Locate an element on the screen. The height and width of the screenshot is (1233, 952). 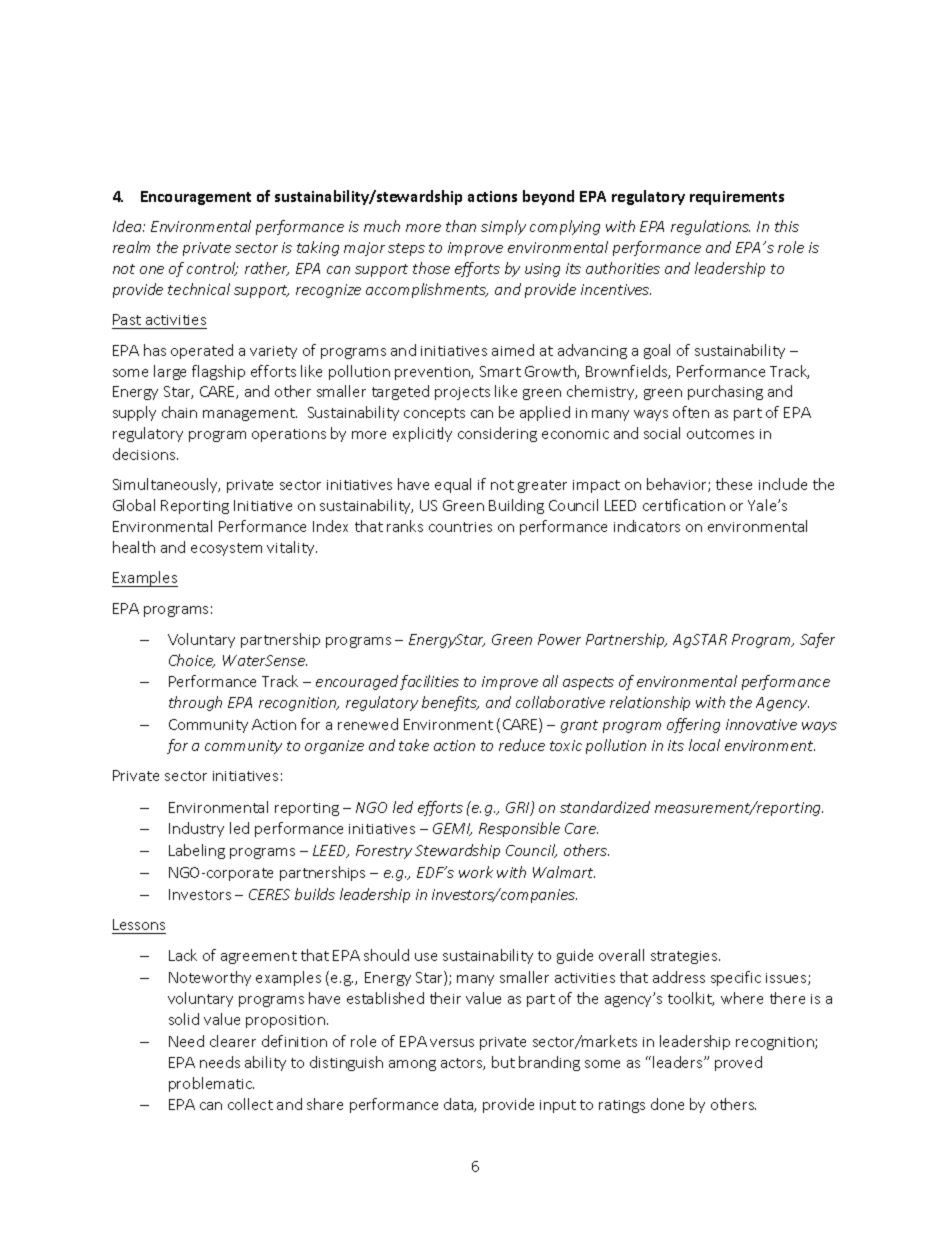
Encouragement is located at coordinates (196, 198).
